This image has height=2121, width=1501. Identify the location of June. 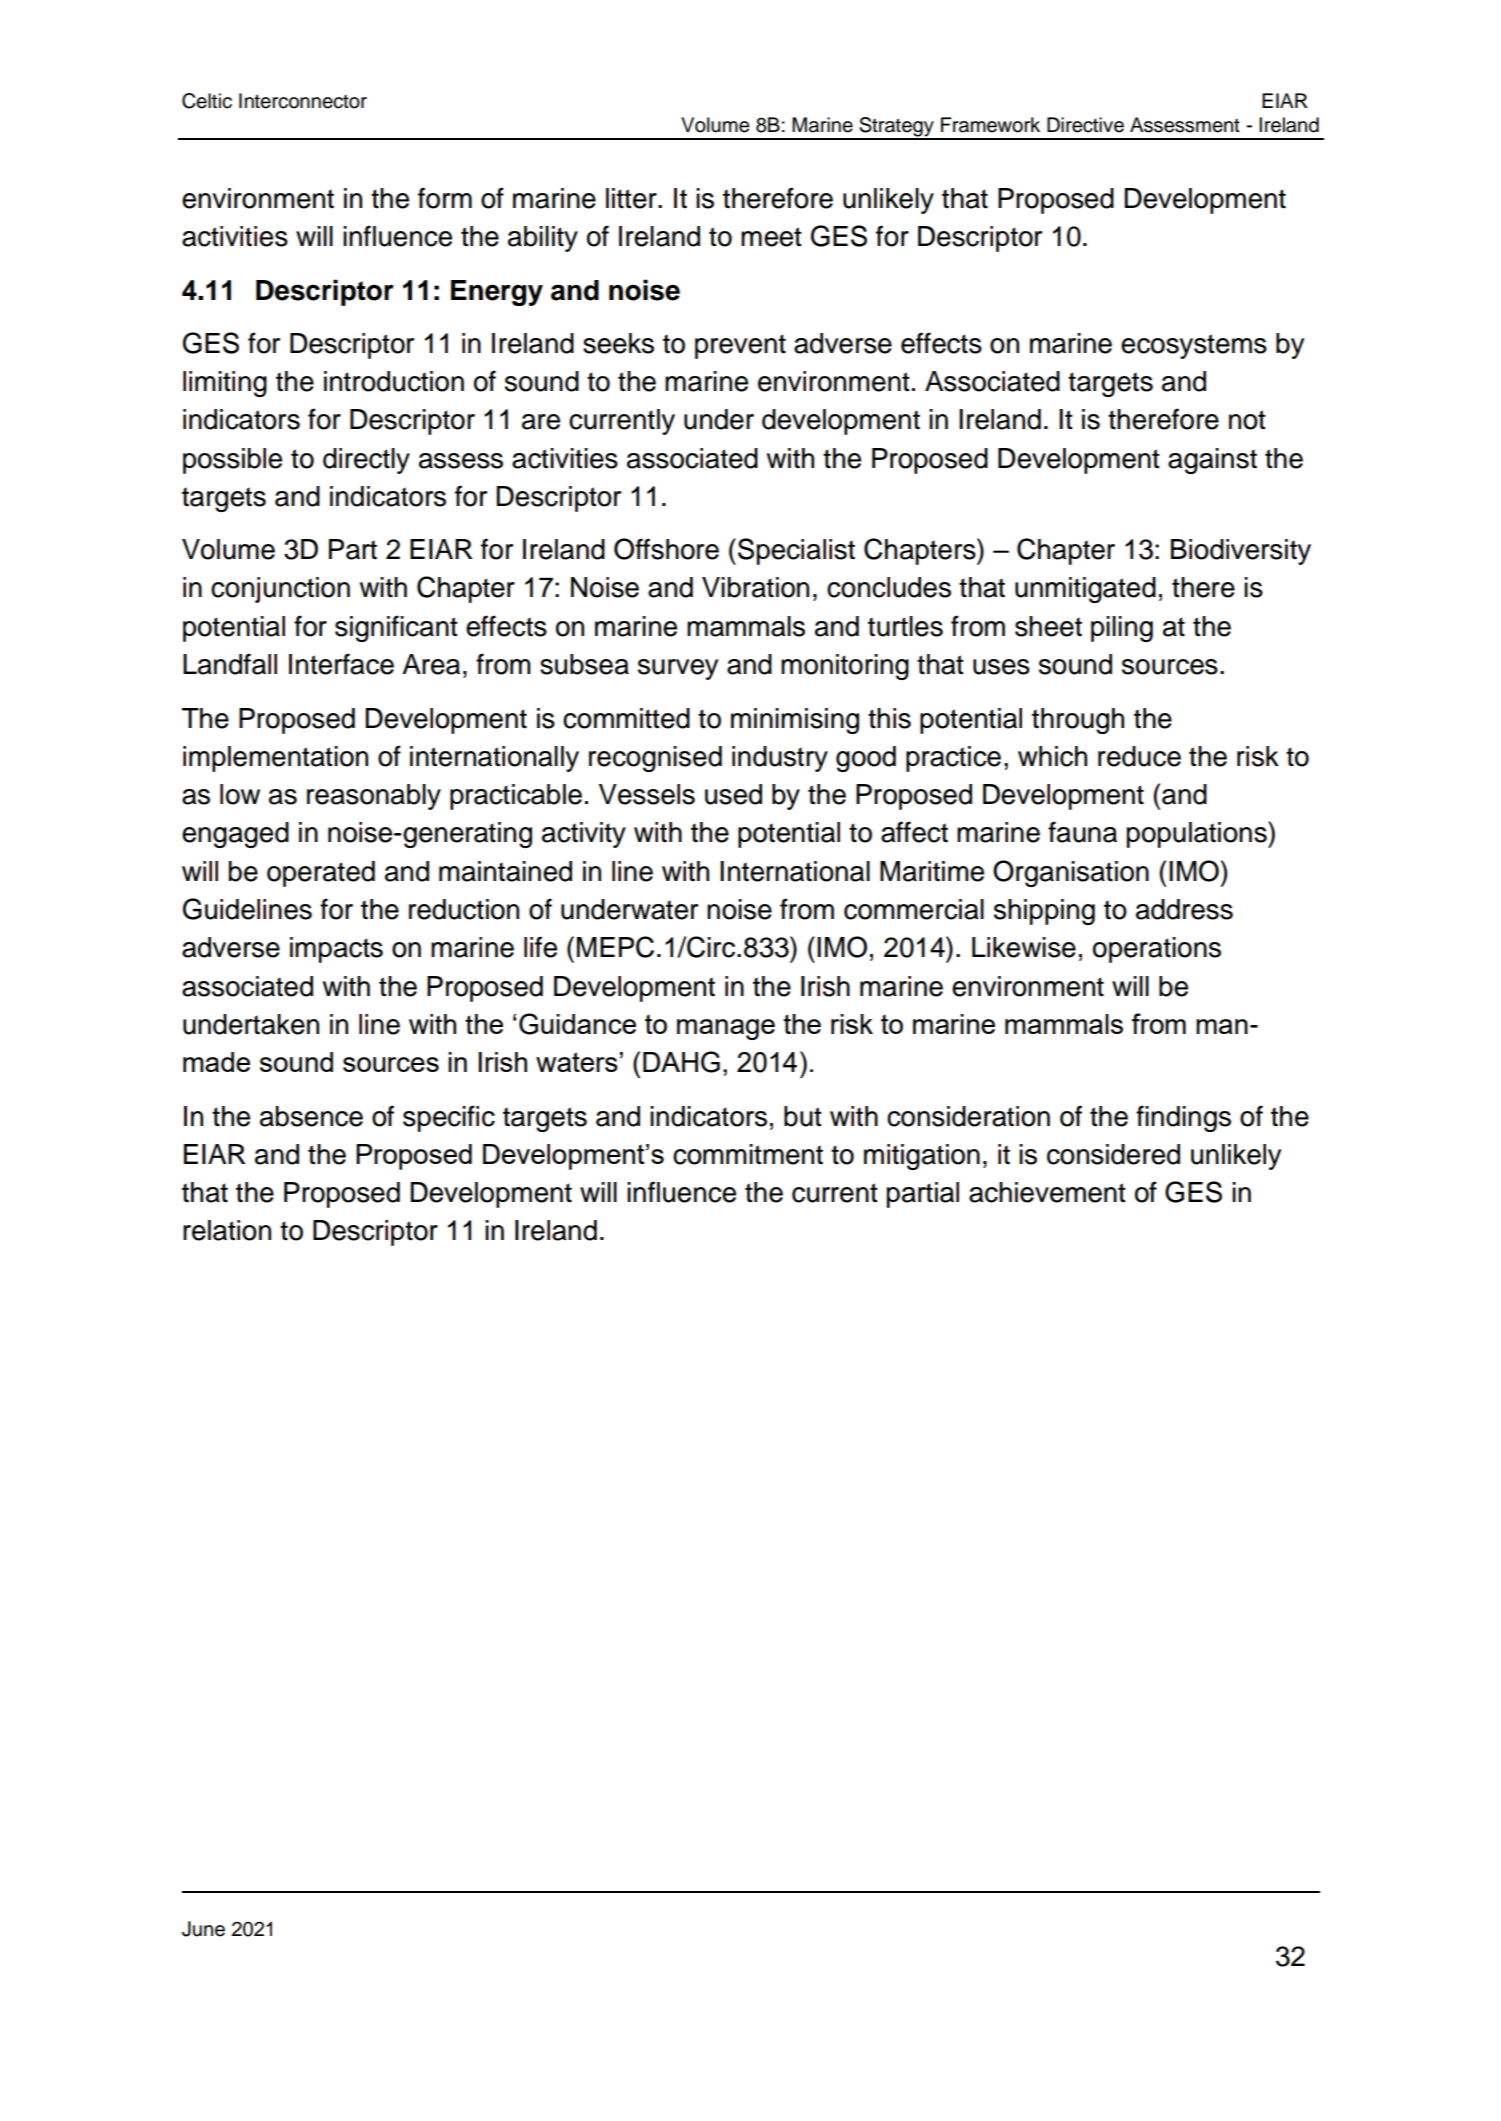
(203, 1929).
